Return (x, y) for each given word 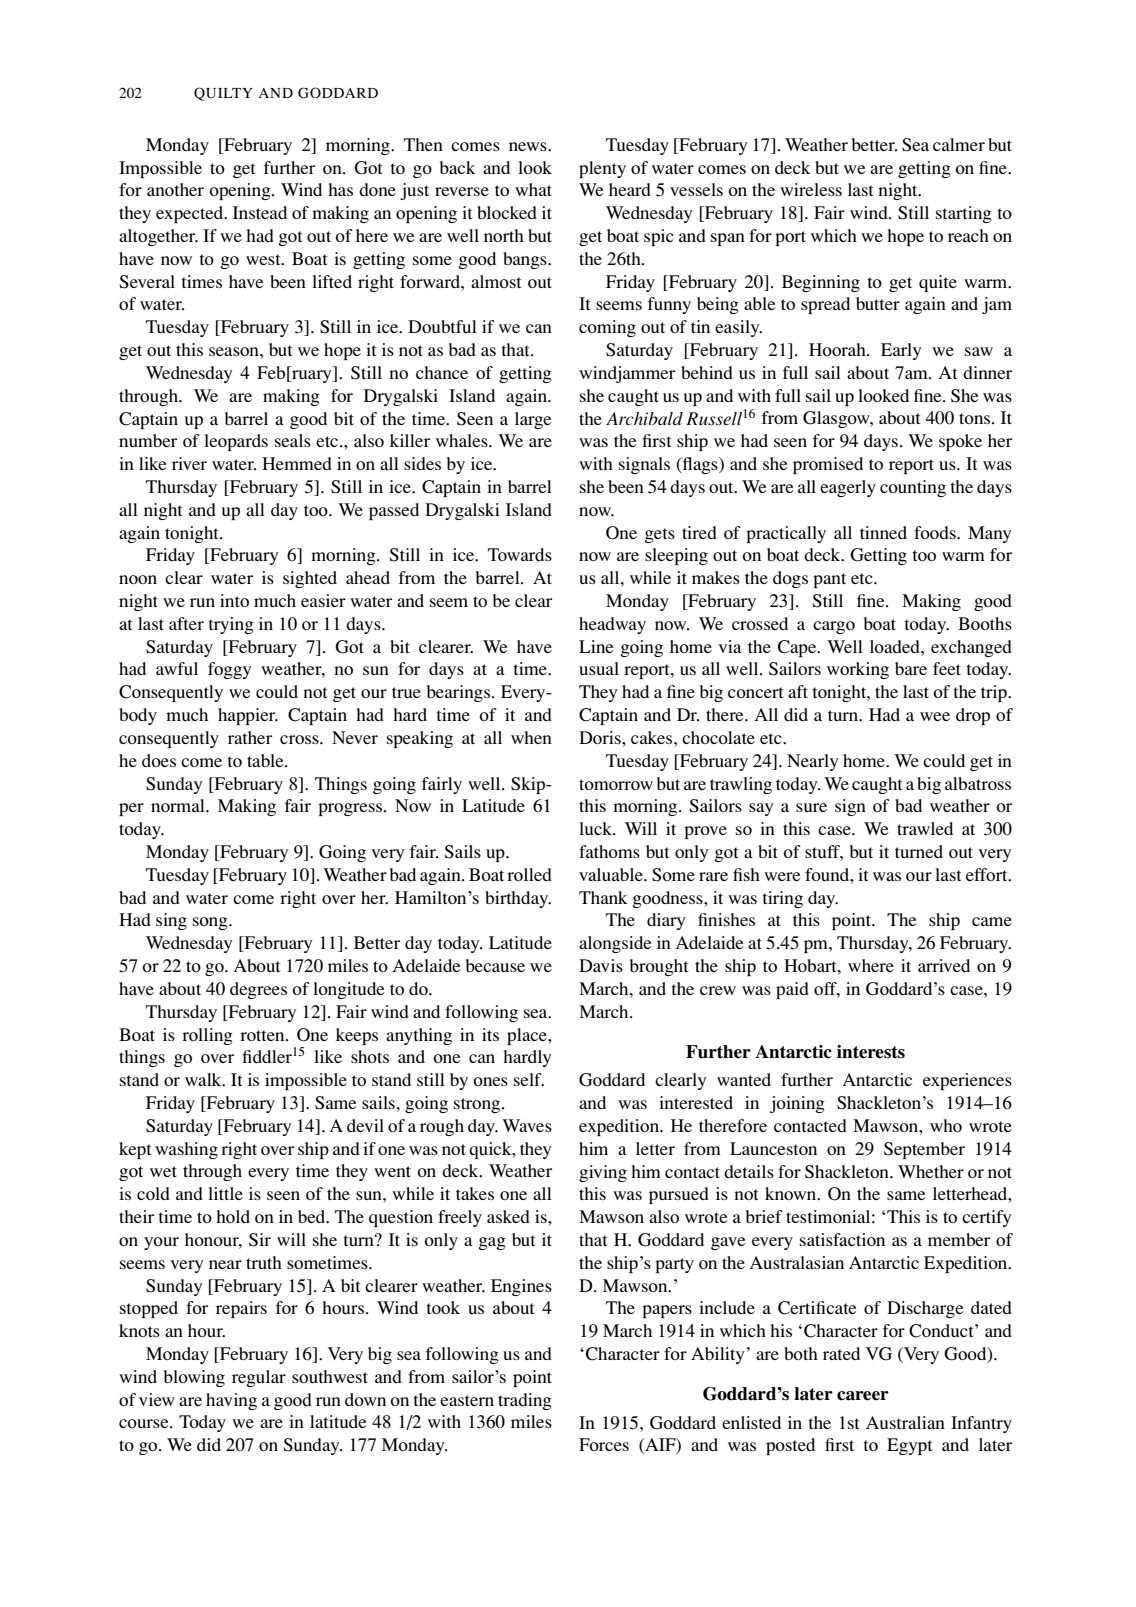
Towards (520, 554)
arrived (944, 965)
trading (525, 1401)
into (234, 600)
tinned (883, 532)
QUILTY (223, 94)
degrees (258, 990)
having (231, 1401)
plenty (602, 169)
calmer (959, 144)
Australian (905, 1422)
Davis (601, 965)
